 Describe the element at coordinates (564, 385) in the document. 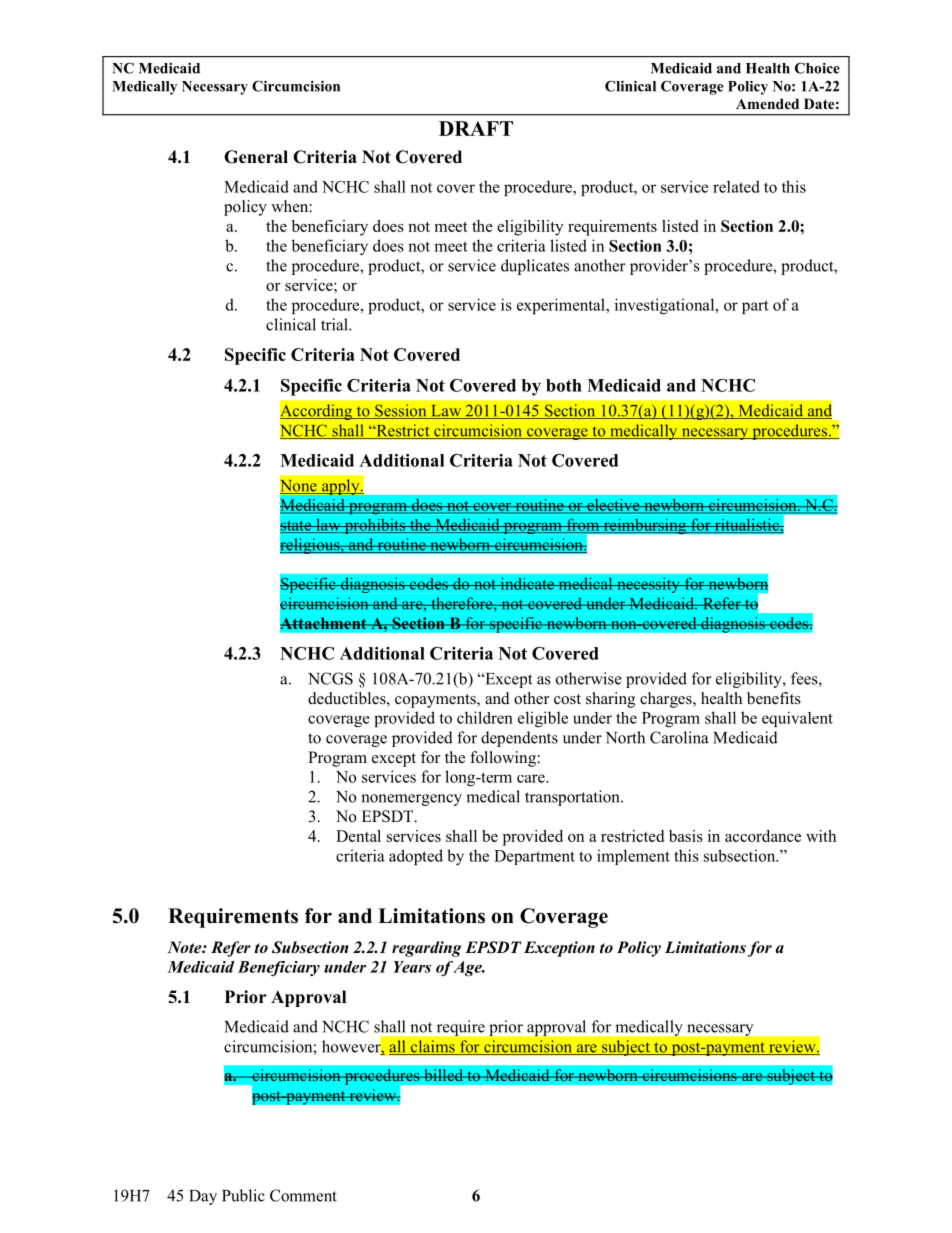

I see `both` at that location.
